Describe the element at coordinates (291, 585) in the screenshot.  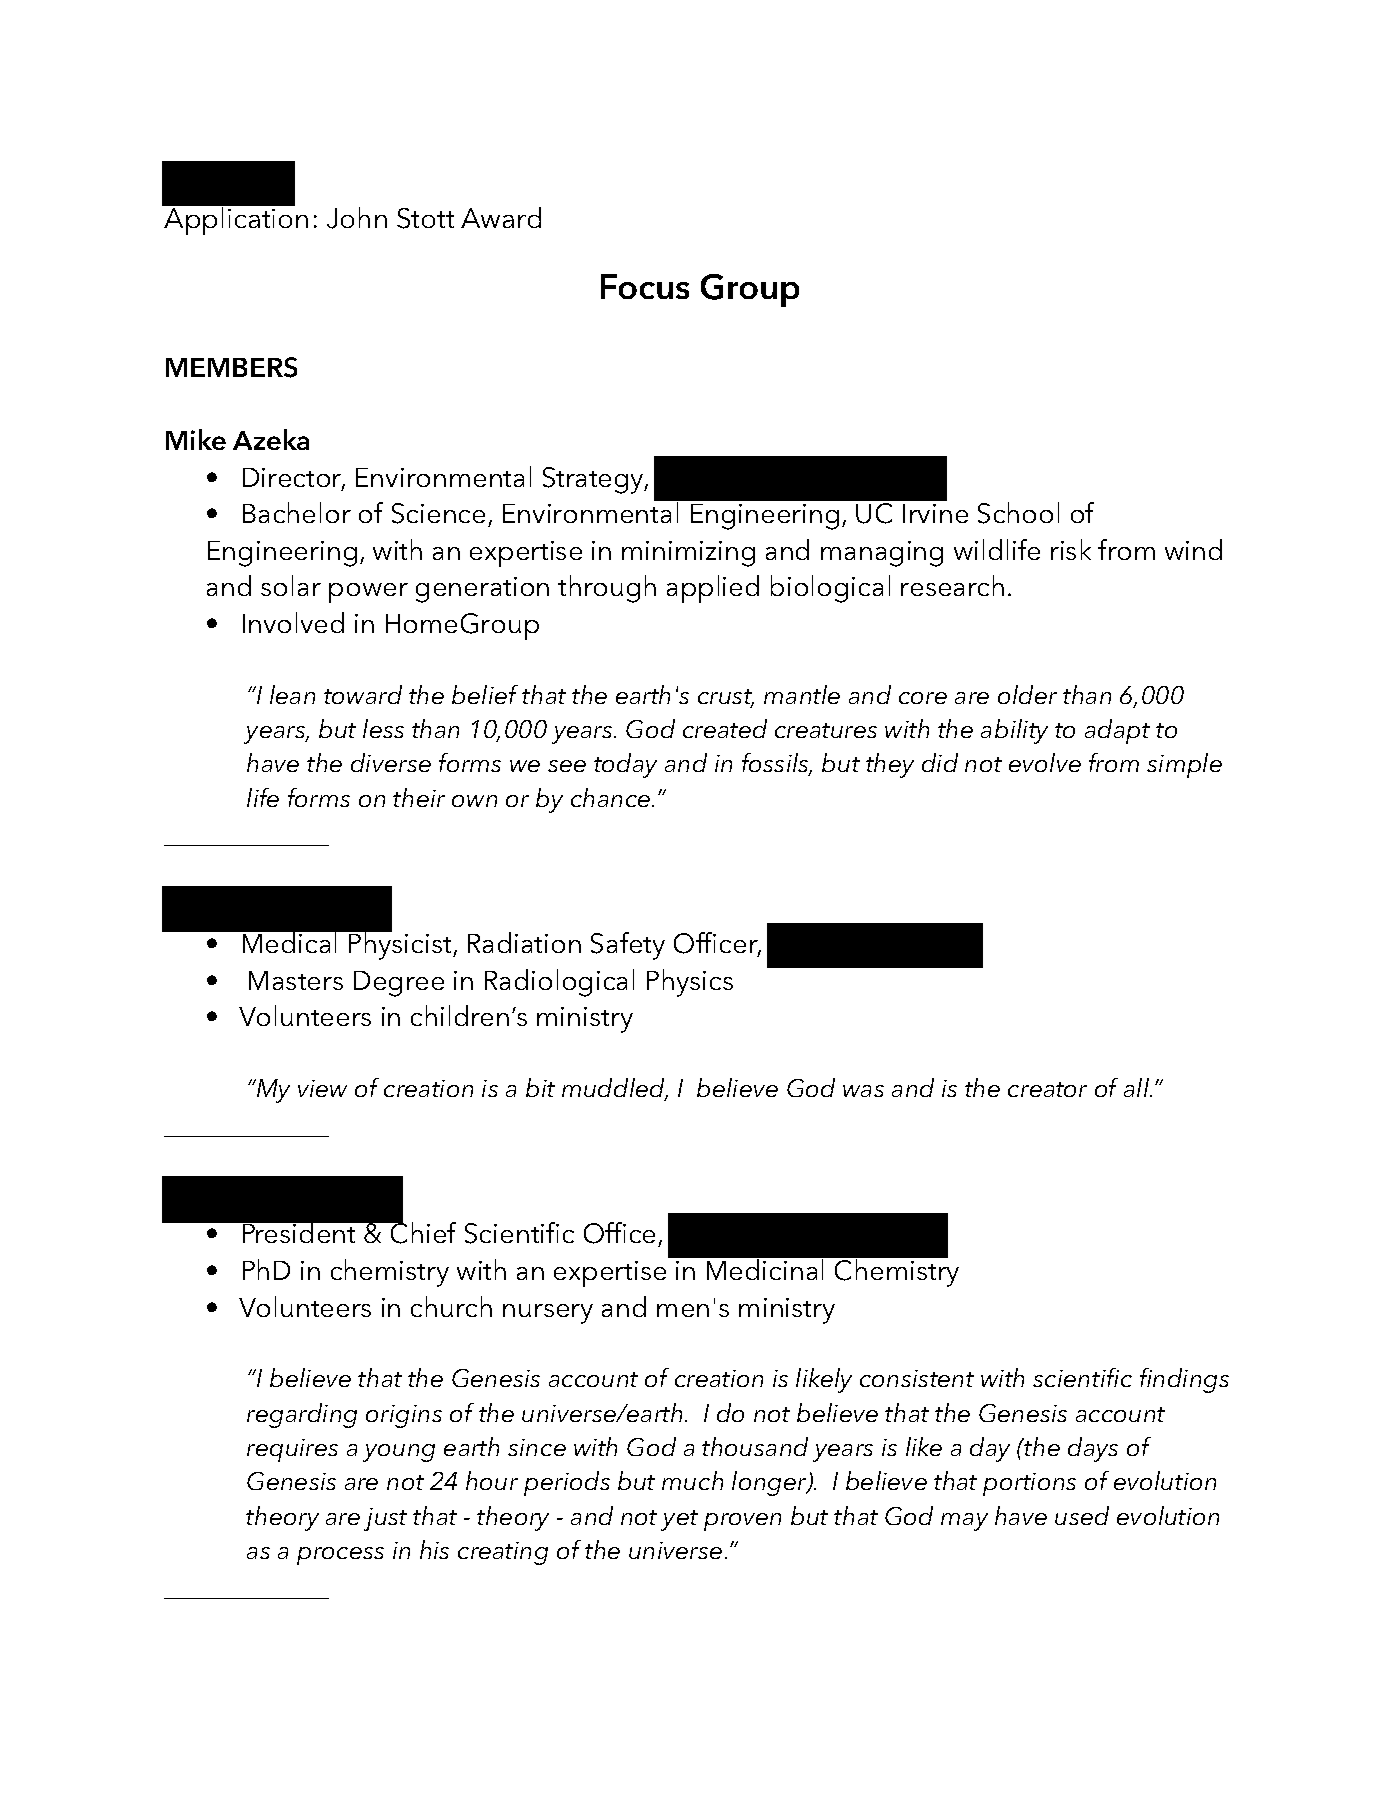
I see `solar` at that location.
